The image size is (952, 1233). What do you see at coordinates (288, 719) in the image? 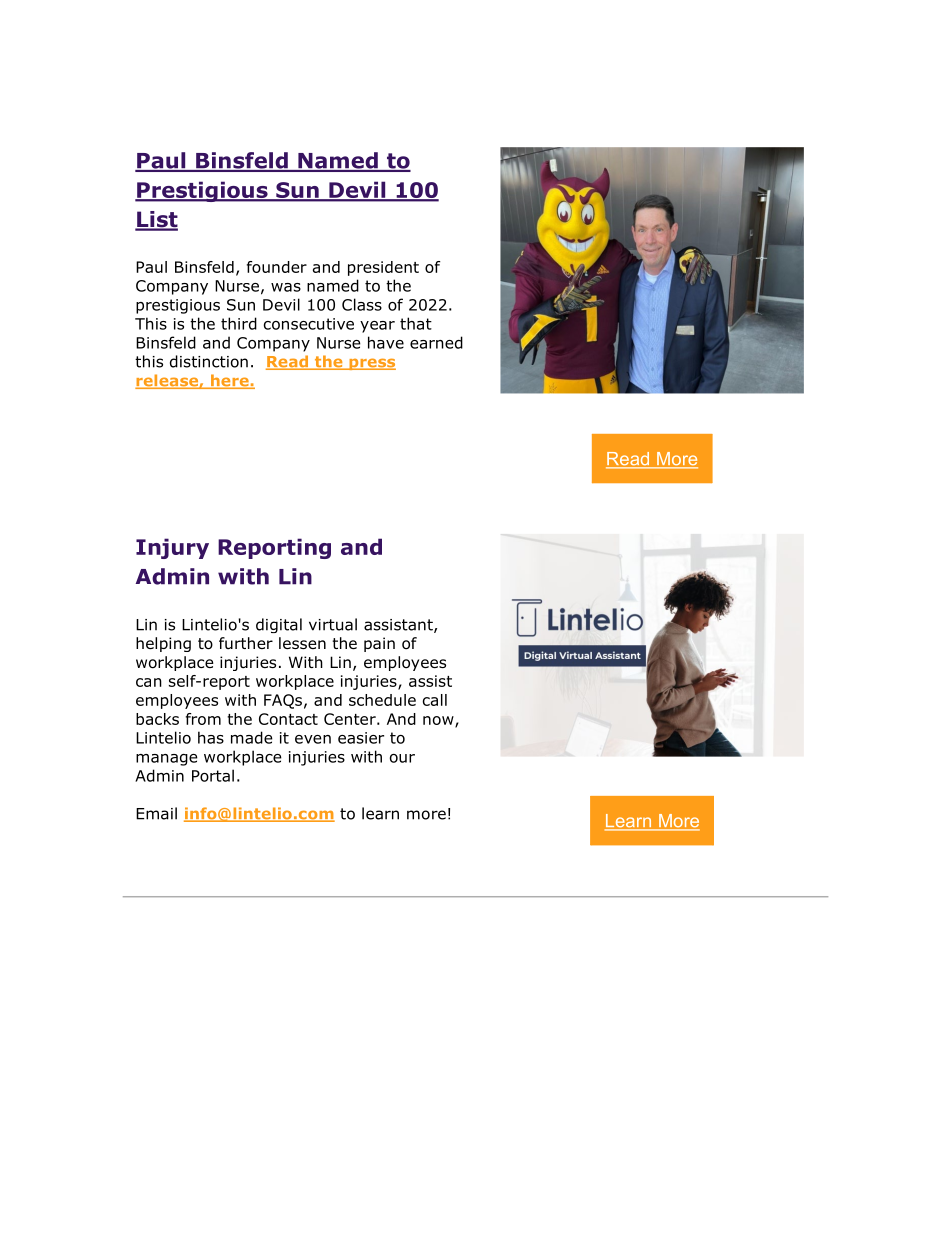
I see `Contact` at bounding box center [288, 719].
